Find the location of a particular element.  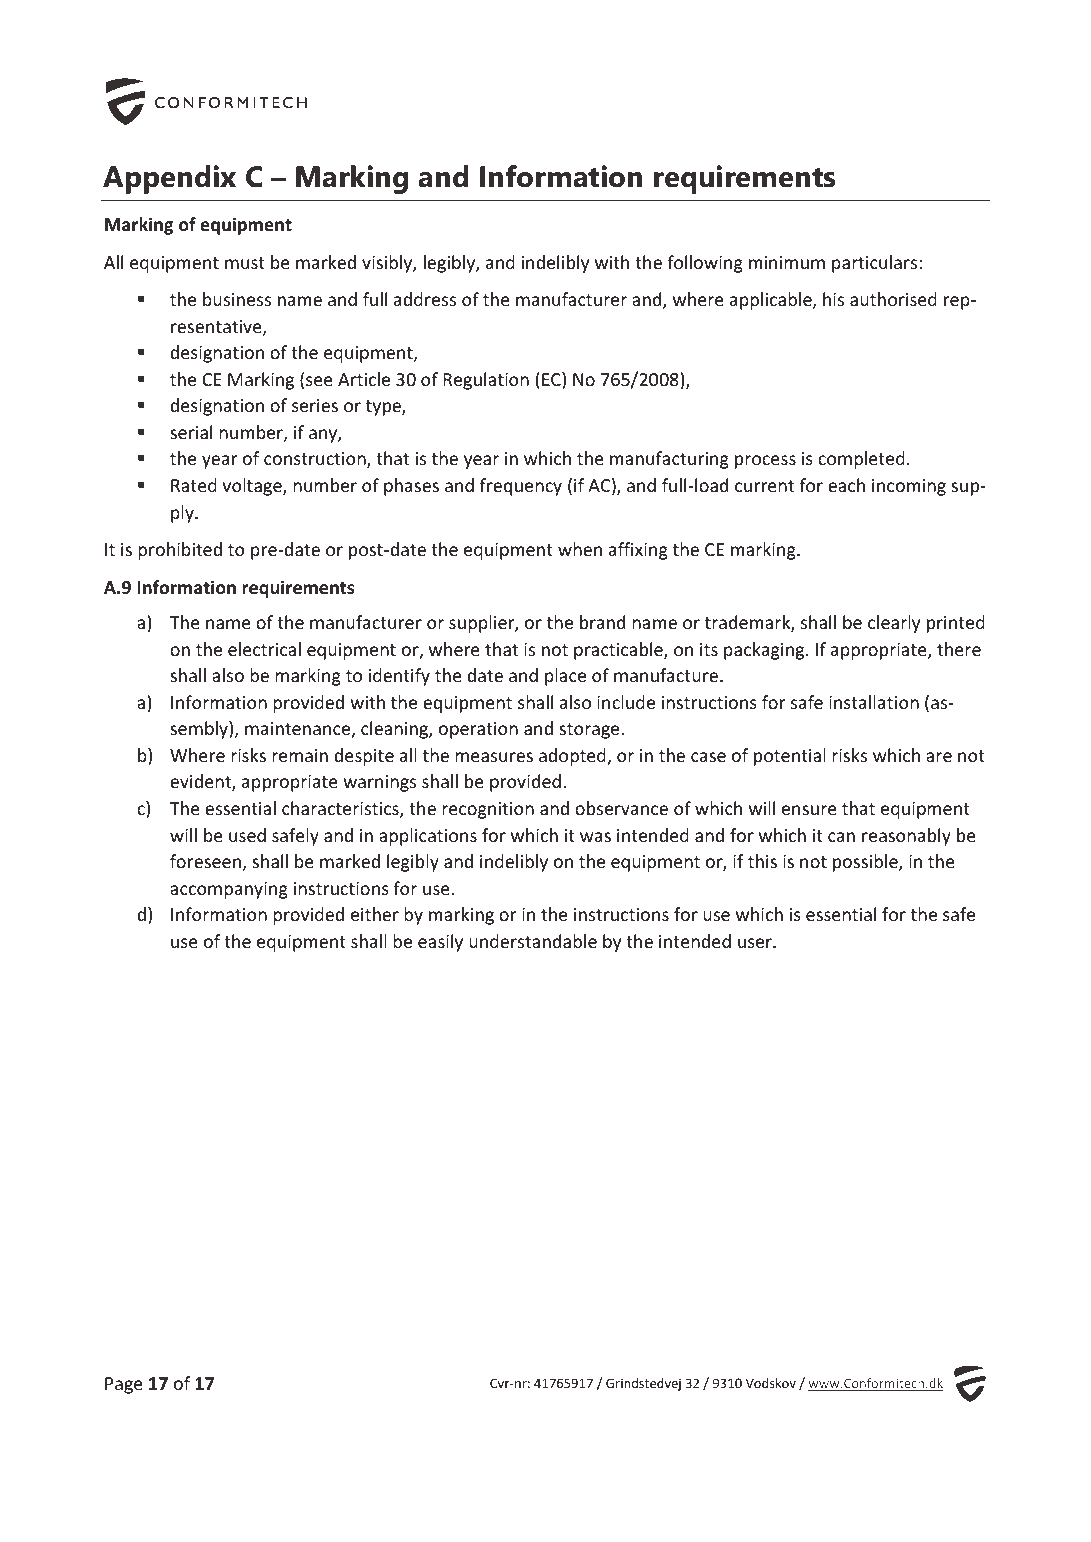

user is located at coordinates (756, 943).
